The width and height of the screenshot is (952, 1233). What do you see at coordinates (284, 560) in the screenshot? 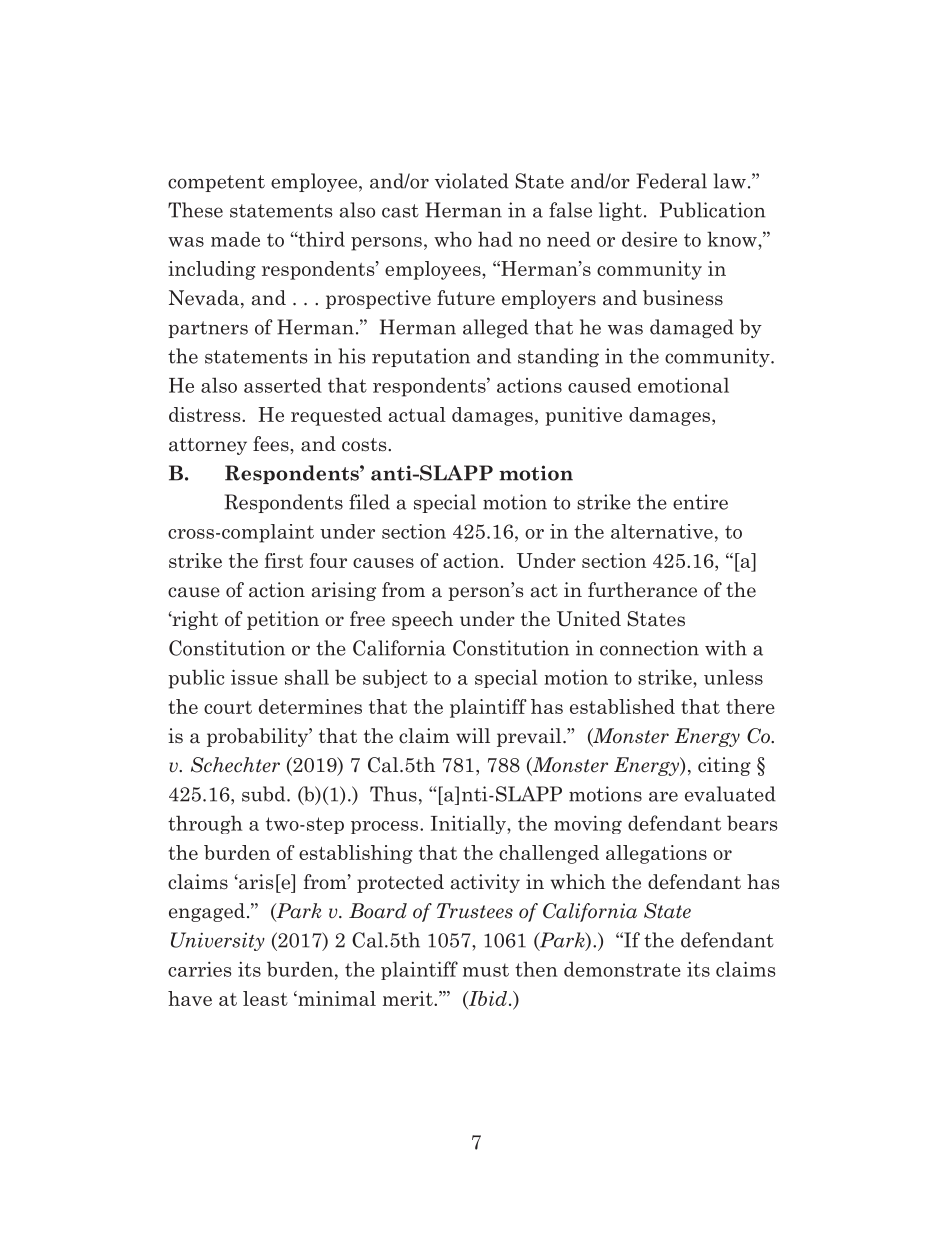
I see `first` at bounding box center [284, 560].
